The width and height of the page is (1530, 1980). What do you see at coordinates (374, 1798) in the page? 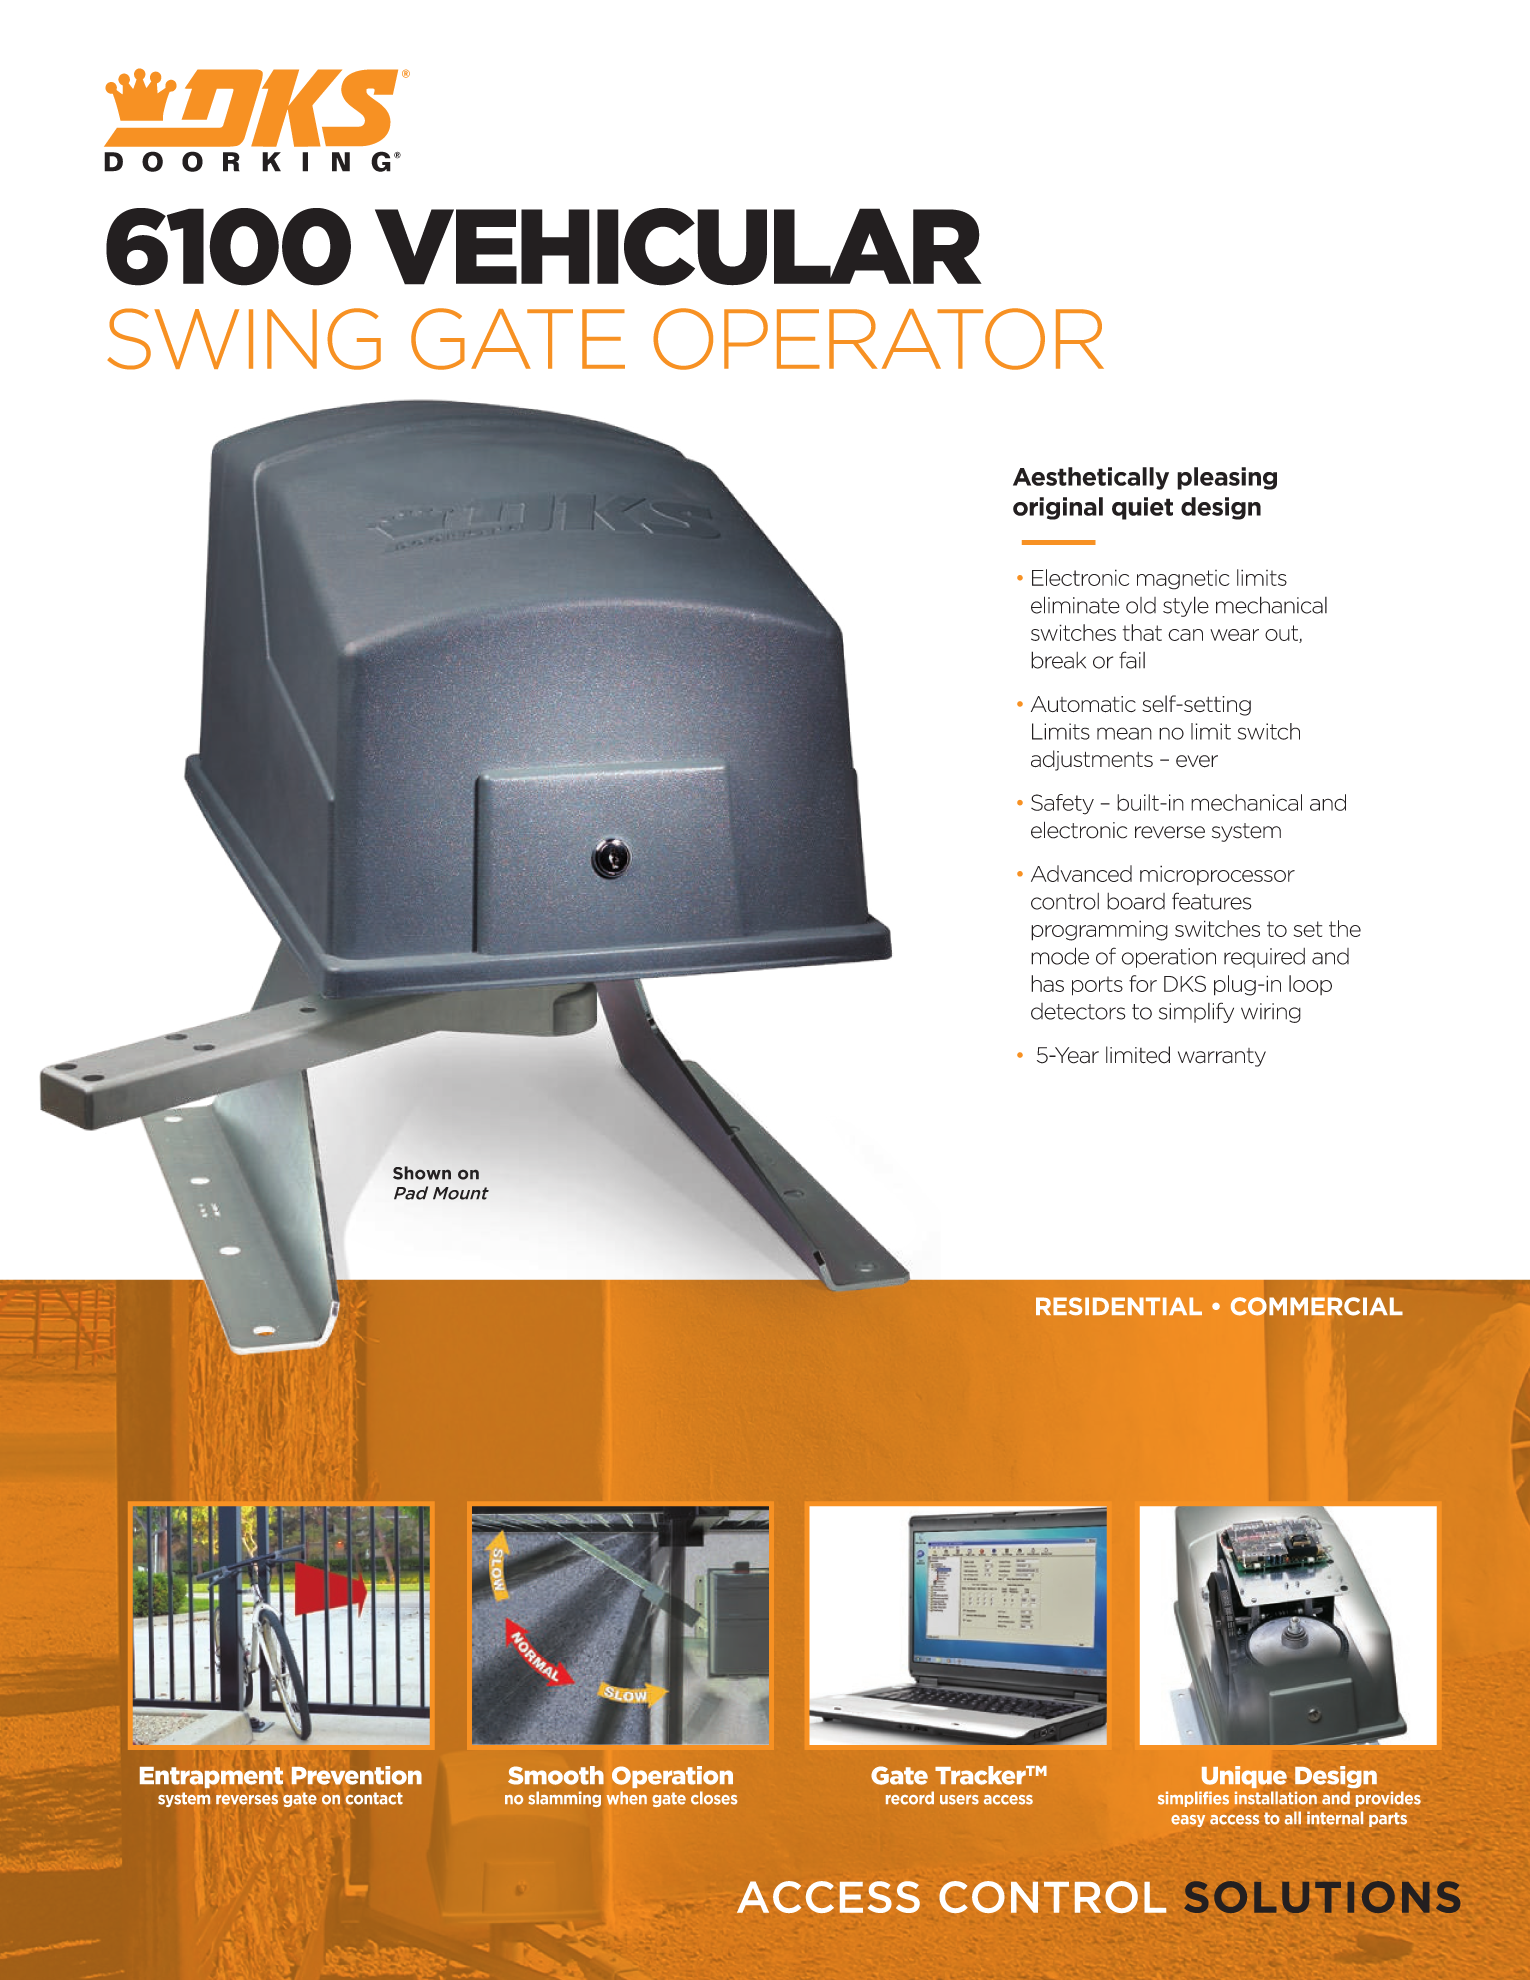
I see `contact` at bounding box center [374, 1798].
